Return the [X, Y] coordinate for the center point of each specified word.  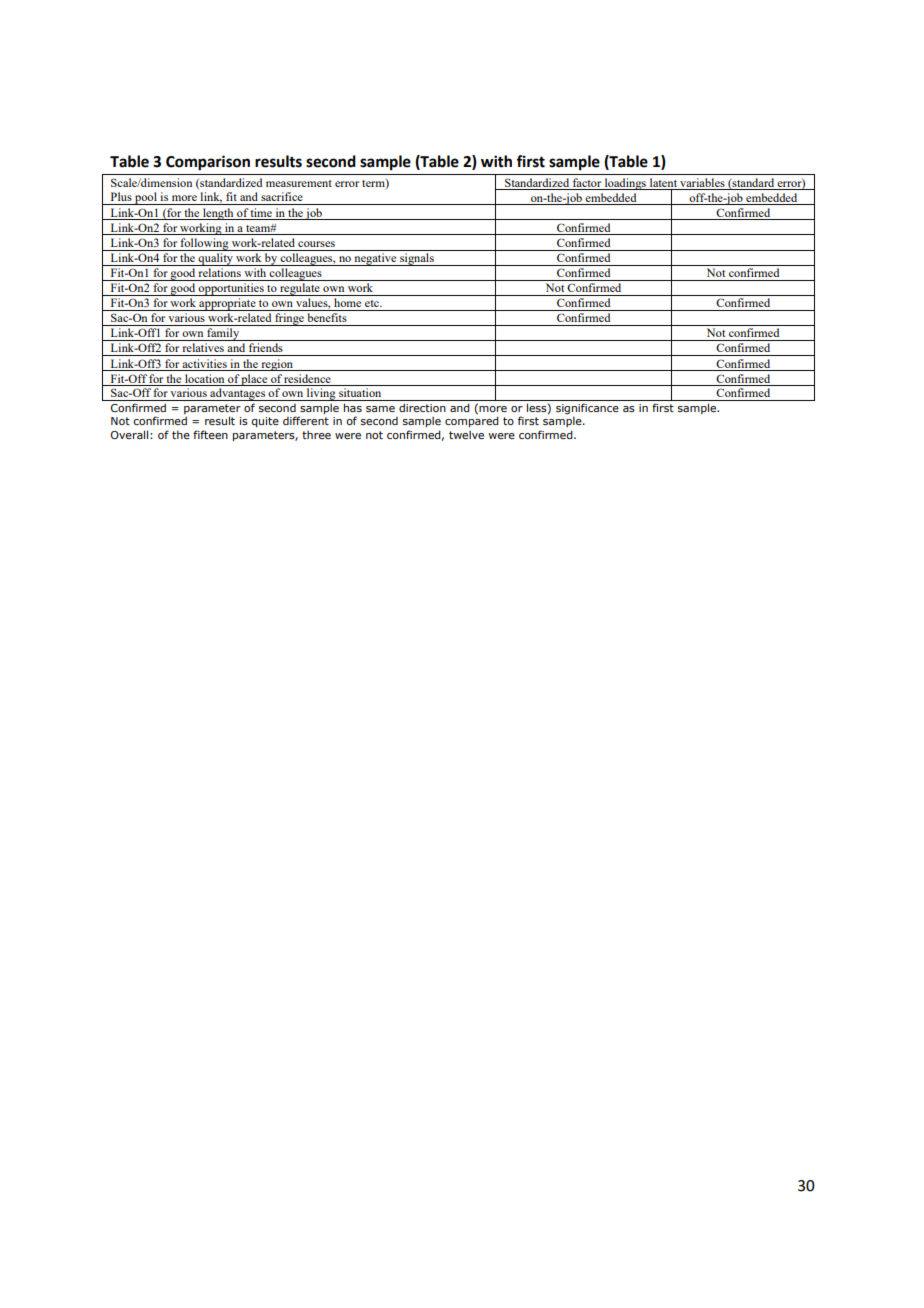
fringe [289, 319]
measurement [299, 183]
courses [316, 244]
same [380, 409]
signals [417, 259]
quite [265, 422]
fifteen [210, 434]
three [316, 434]
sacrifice [282, 196]
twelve [466, 434]
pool [146, 198]
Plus [121, 196]
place [255, 380]
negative [375, 259]
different [306, 420]
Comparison [208, 163]
